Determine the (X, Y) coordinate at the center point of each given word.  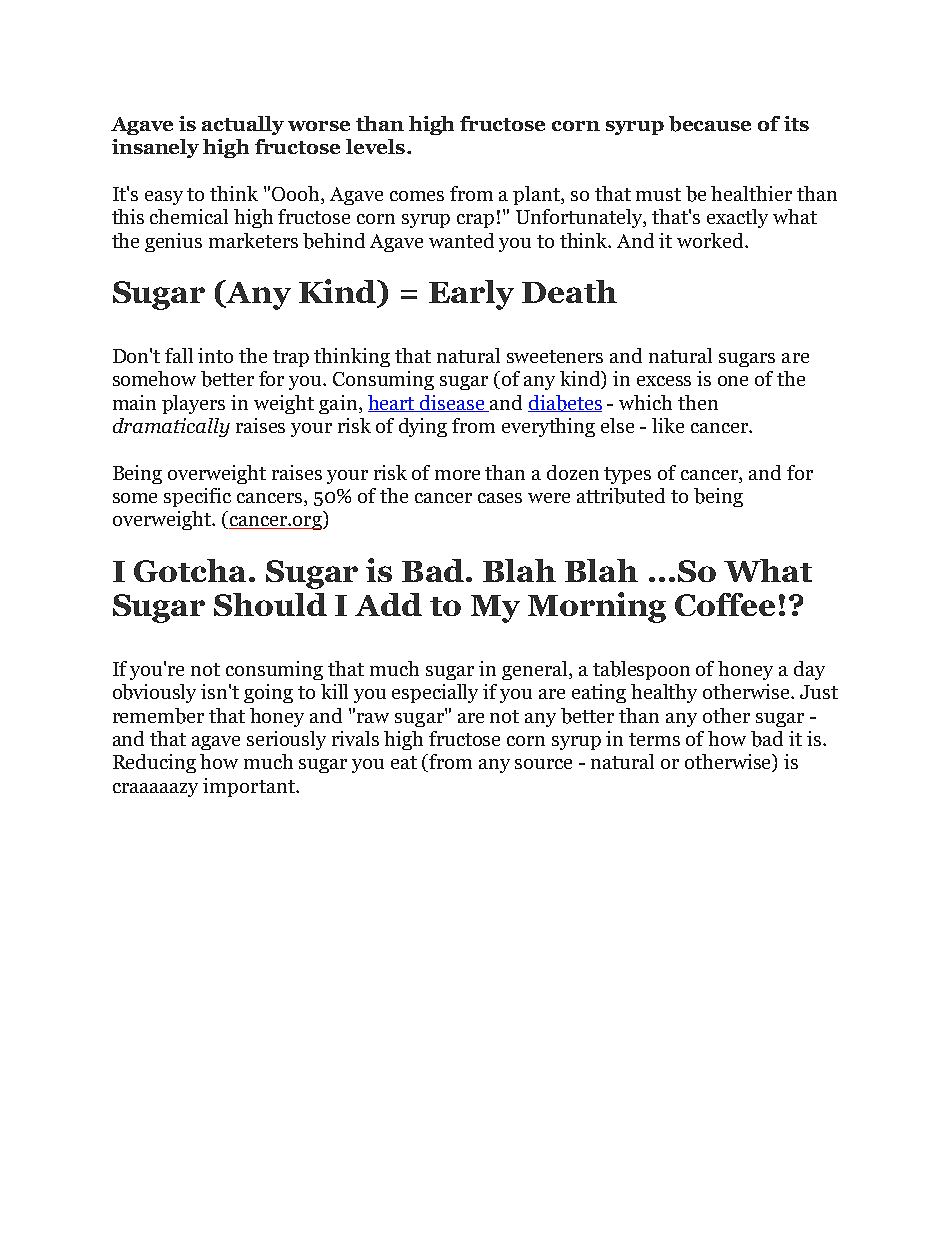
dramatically (171, 427)
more (457, 475)
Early (471, 295)
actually (243, 125)
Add (388, 604)
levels (375, 146)
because (710, 124)
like (668, 425)
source (543, 764)
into (215, 355)
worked (712, 240)
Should (270, 604)
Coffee (725, 604)
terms (654, 739)
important (250, 787)
